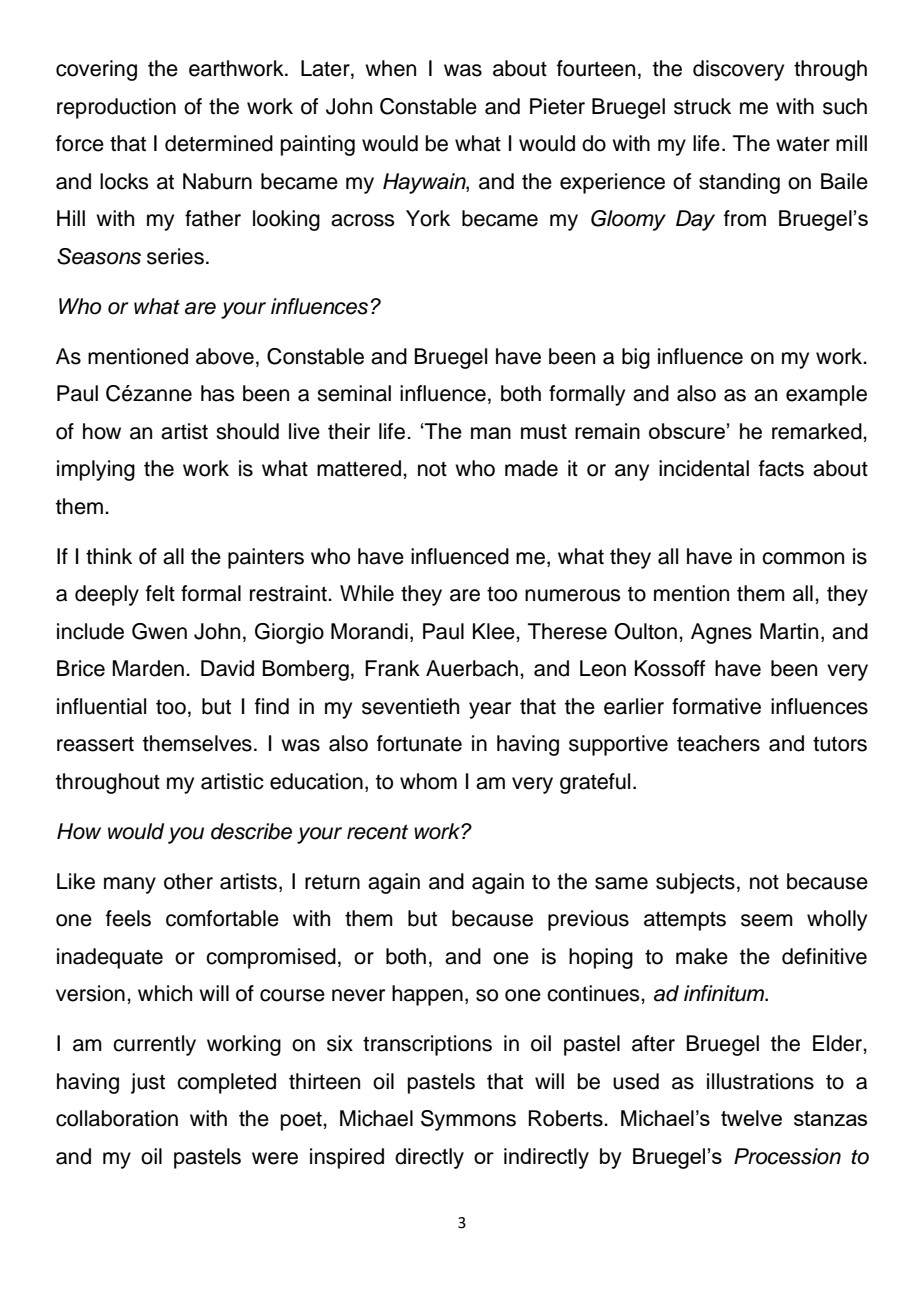 This screenshot has height=1308, width=924. Describe the element at coordinates (702, 106) in the screenshot. I see `struck` at that location.
